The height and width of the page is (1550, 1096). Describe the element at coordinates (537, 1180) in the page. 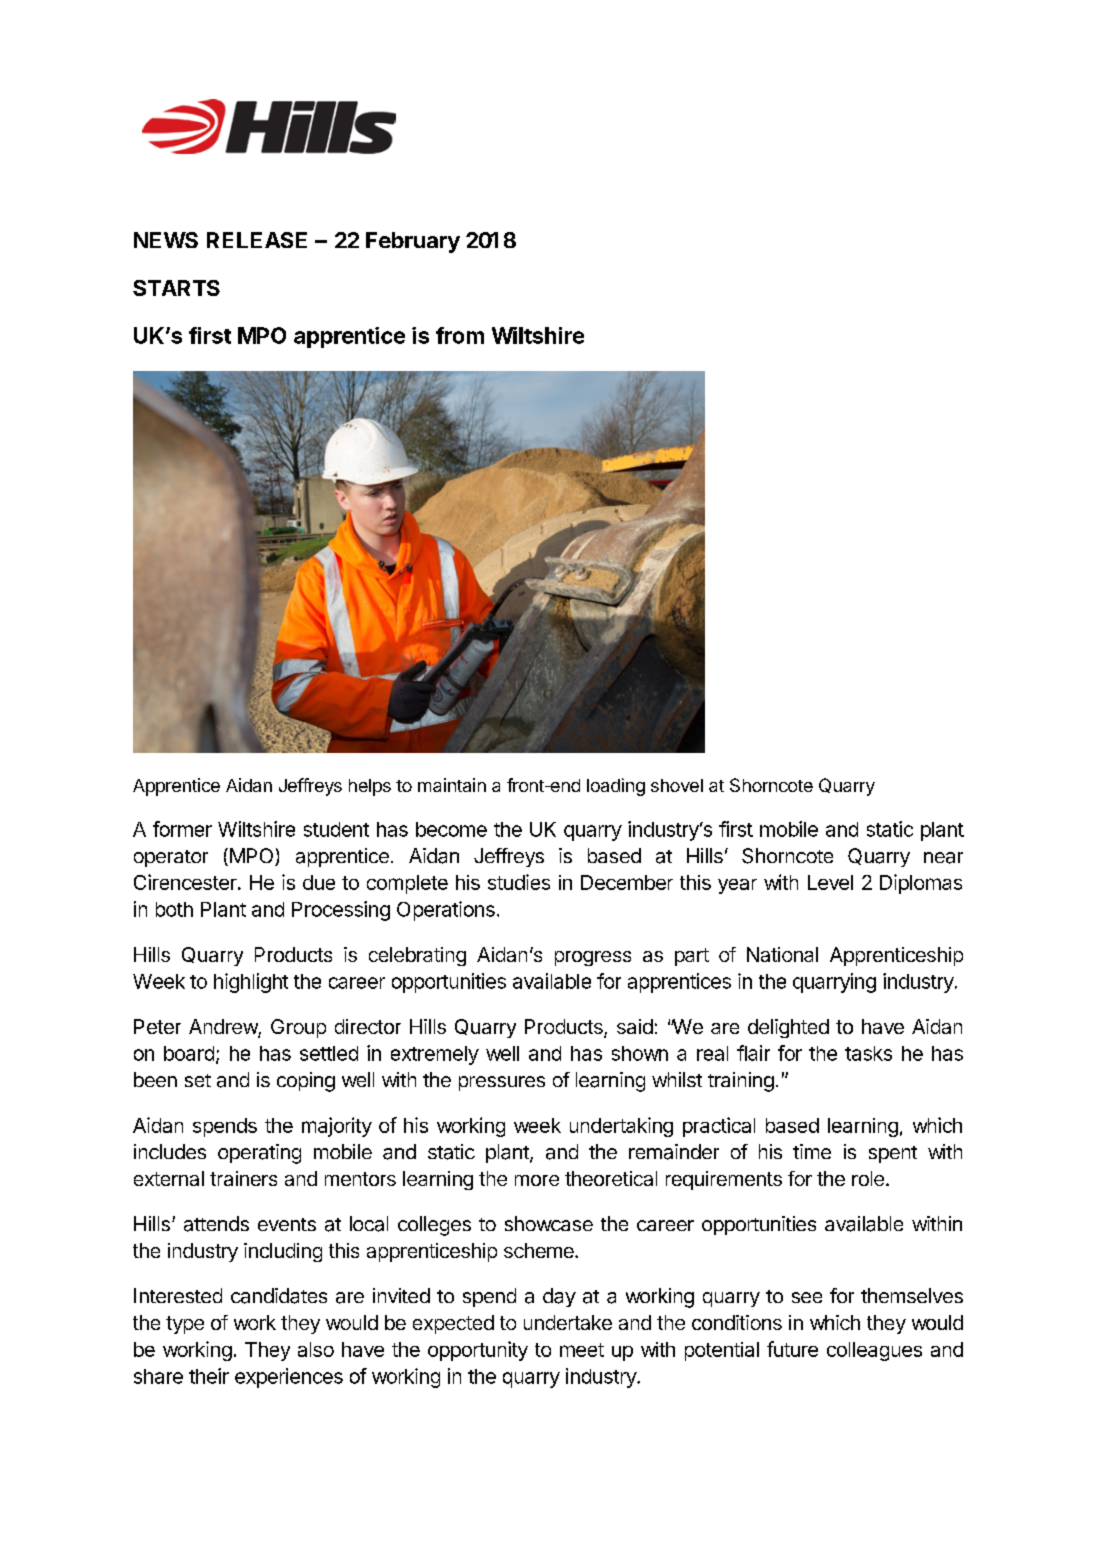

I see `more` at that location.
